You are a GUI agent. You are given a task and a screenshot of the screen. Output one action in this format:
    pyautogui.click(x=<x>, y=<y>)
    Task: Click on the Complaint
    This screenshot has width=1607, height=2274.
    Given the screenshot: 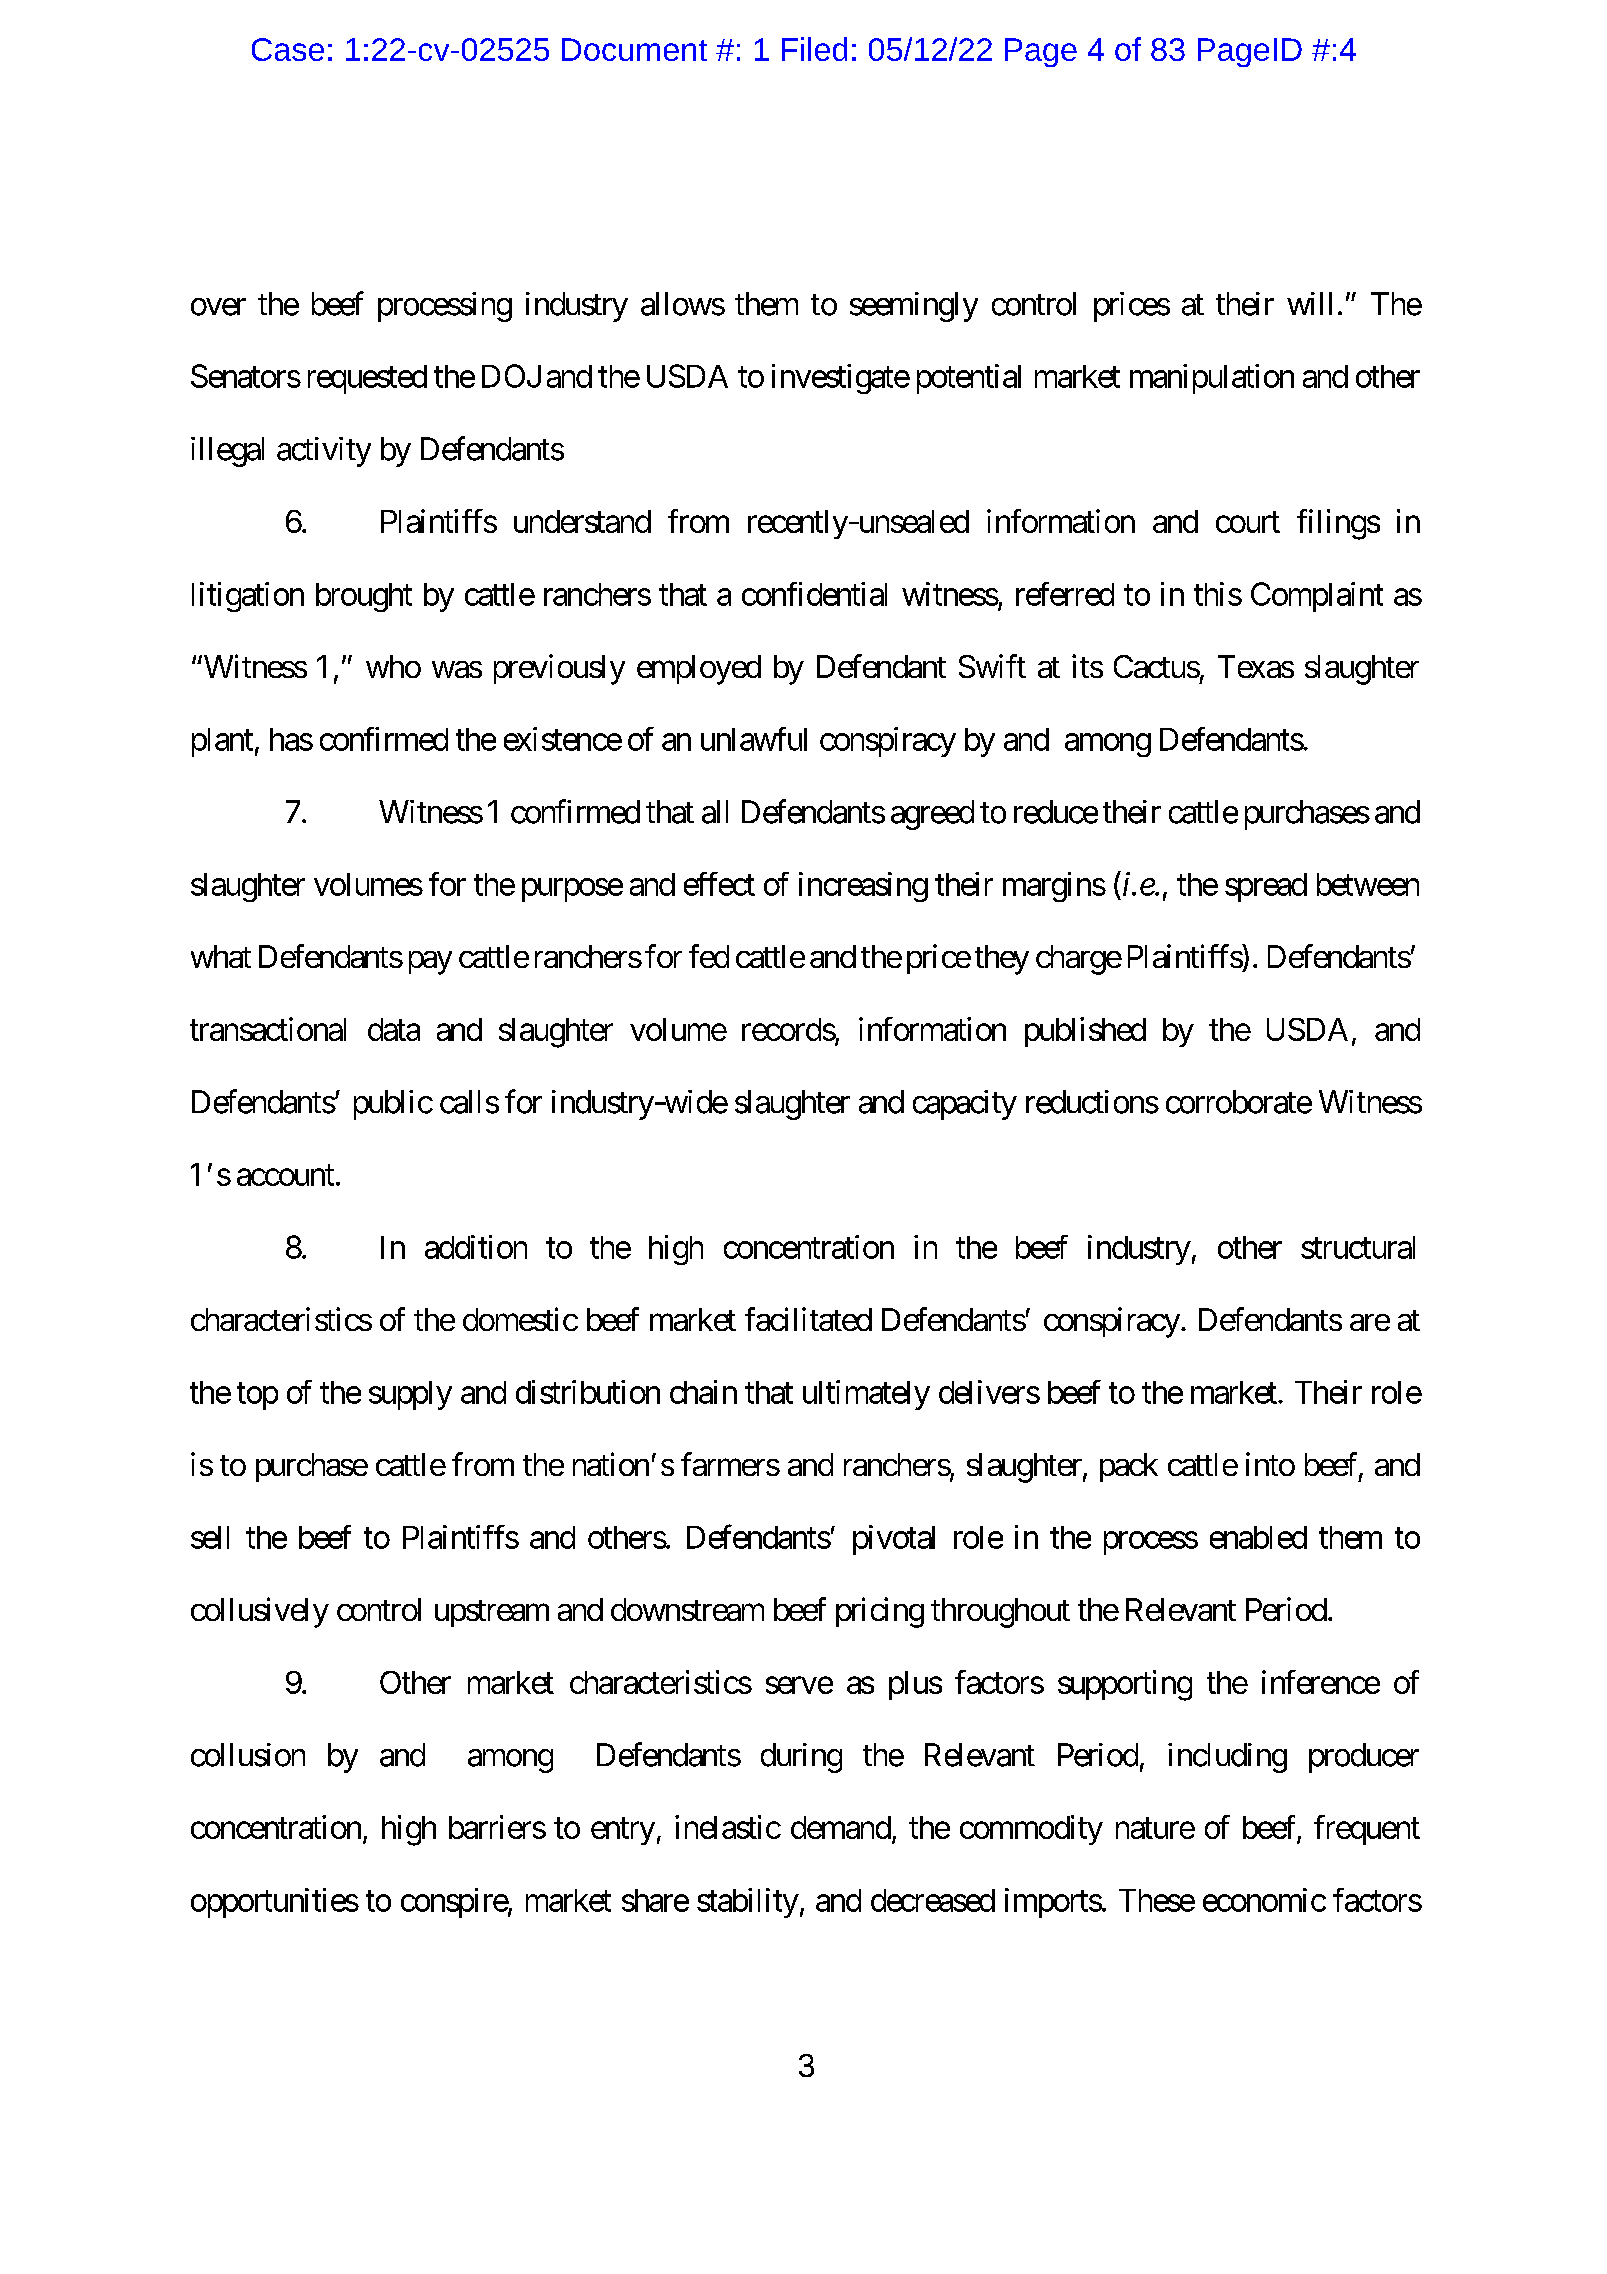 What is the action you would take?
    pyautogui.click(x=1317, y=597)
